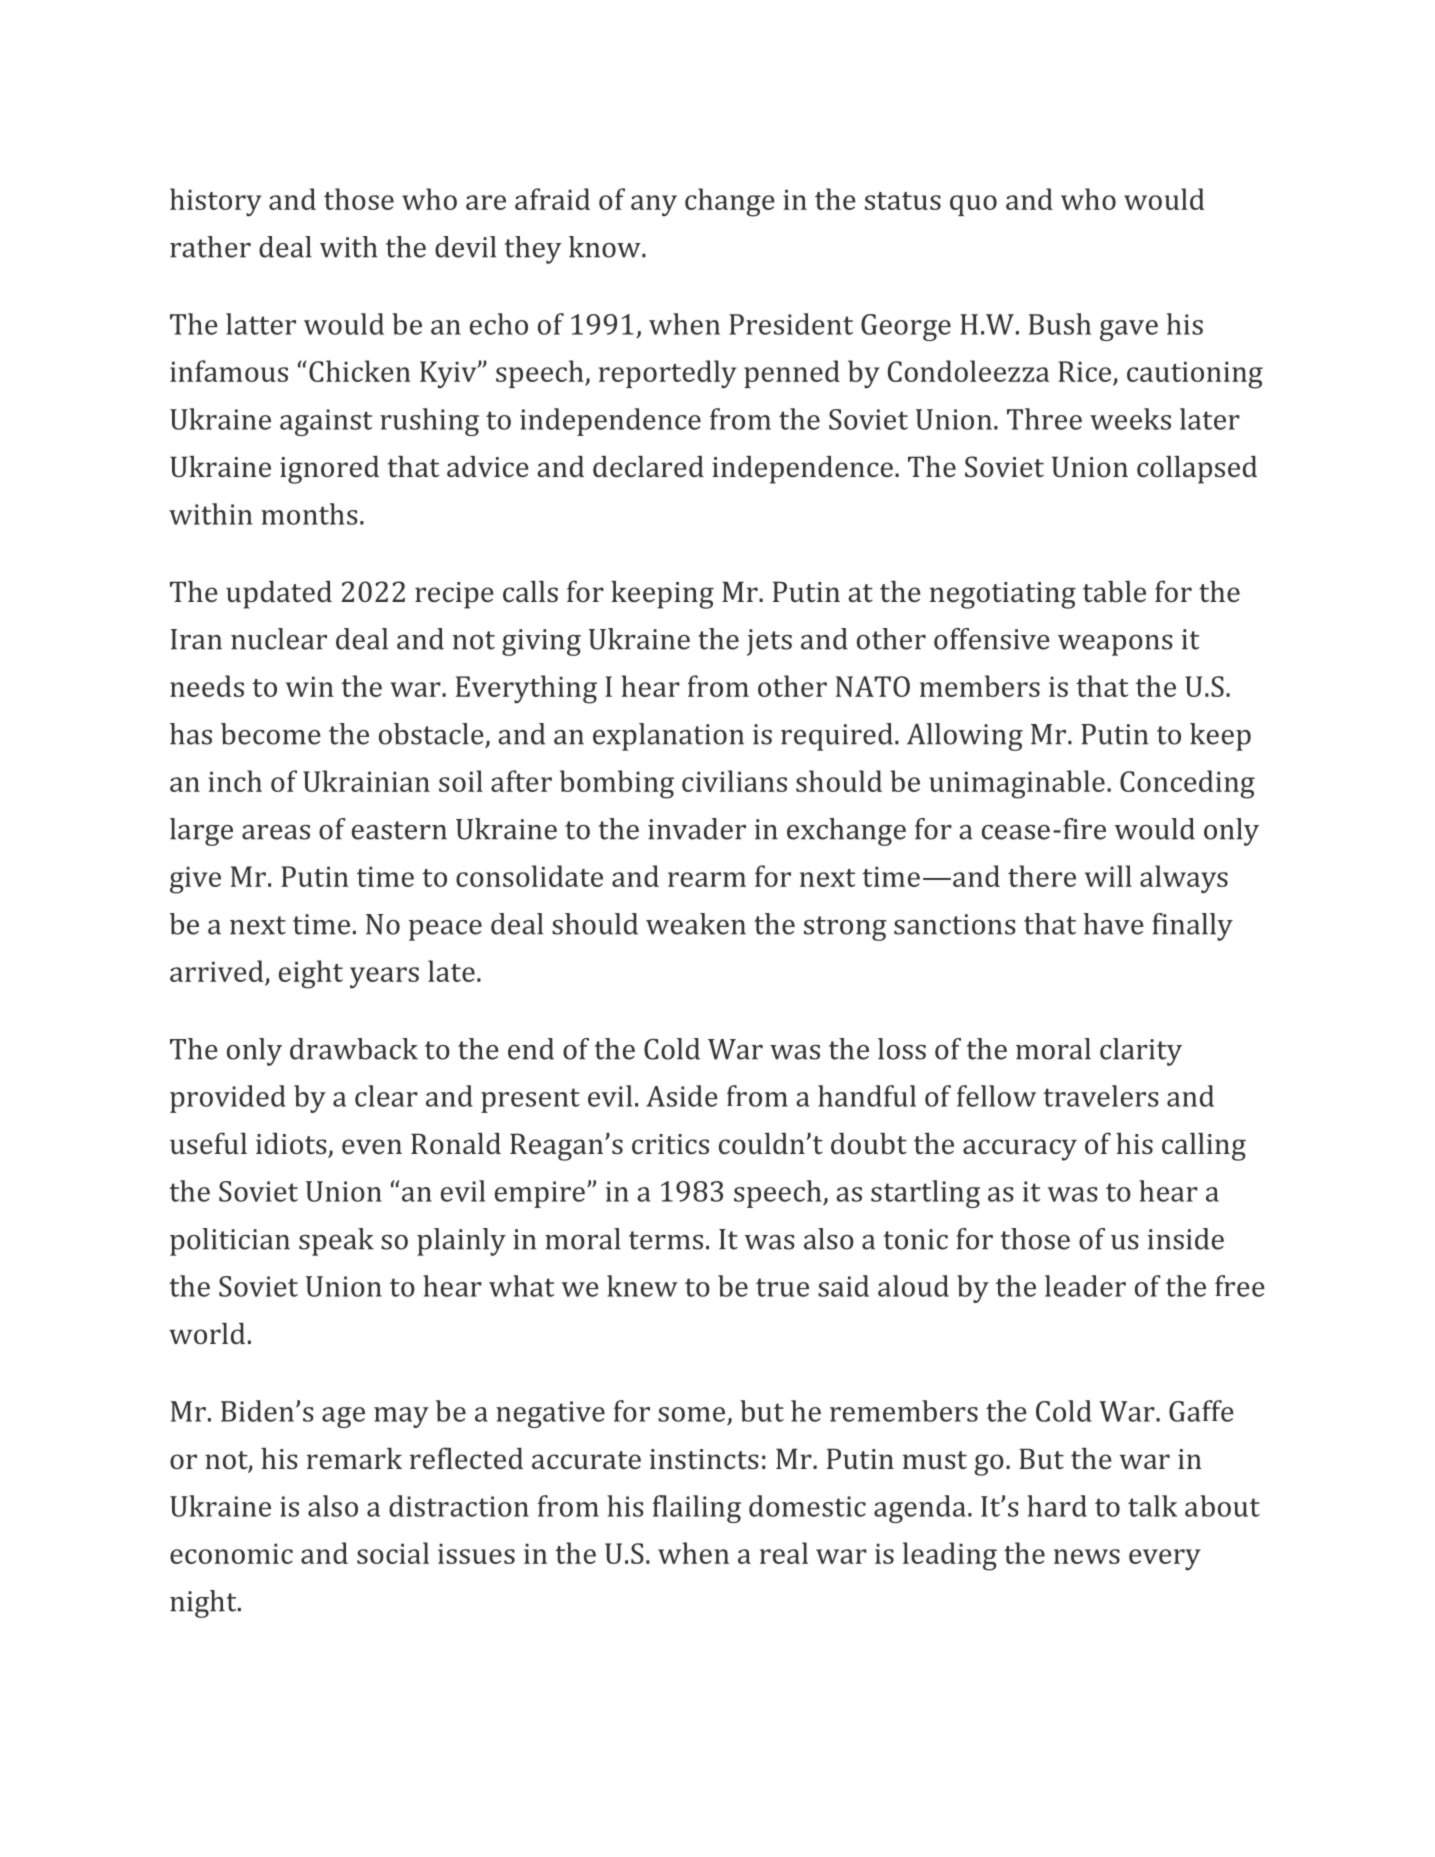 The width and height of the screenshot is (1435, 1857). Describe the element at coordinates (292, 1145) in the screenshot. I see `idiots` at that location.
